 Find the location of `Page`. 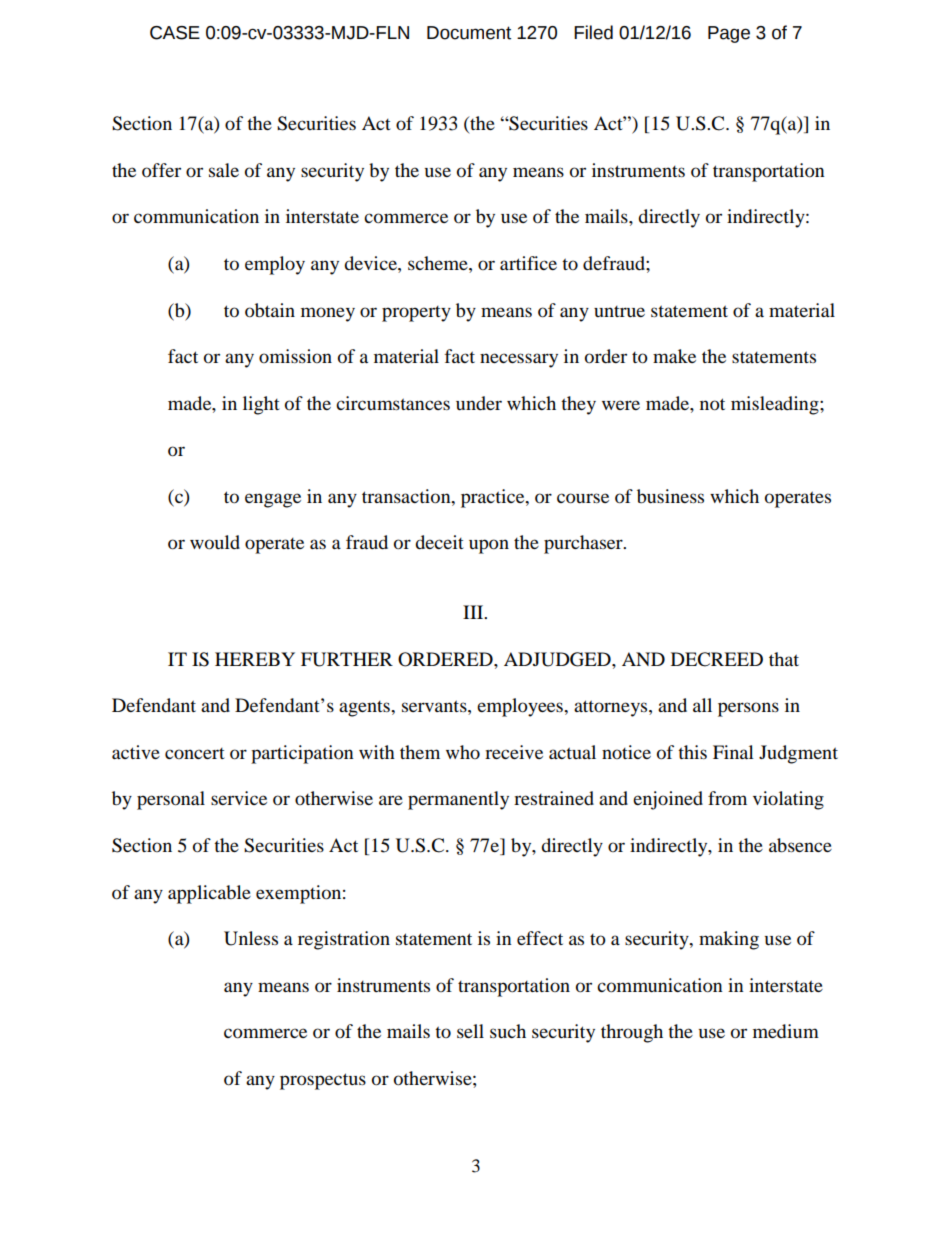

Page is located at coordinates (729, 34).
